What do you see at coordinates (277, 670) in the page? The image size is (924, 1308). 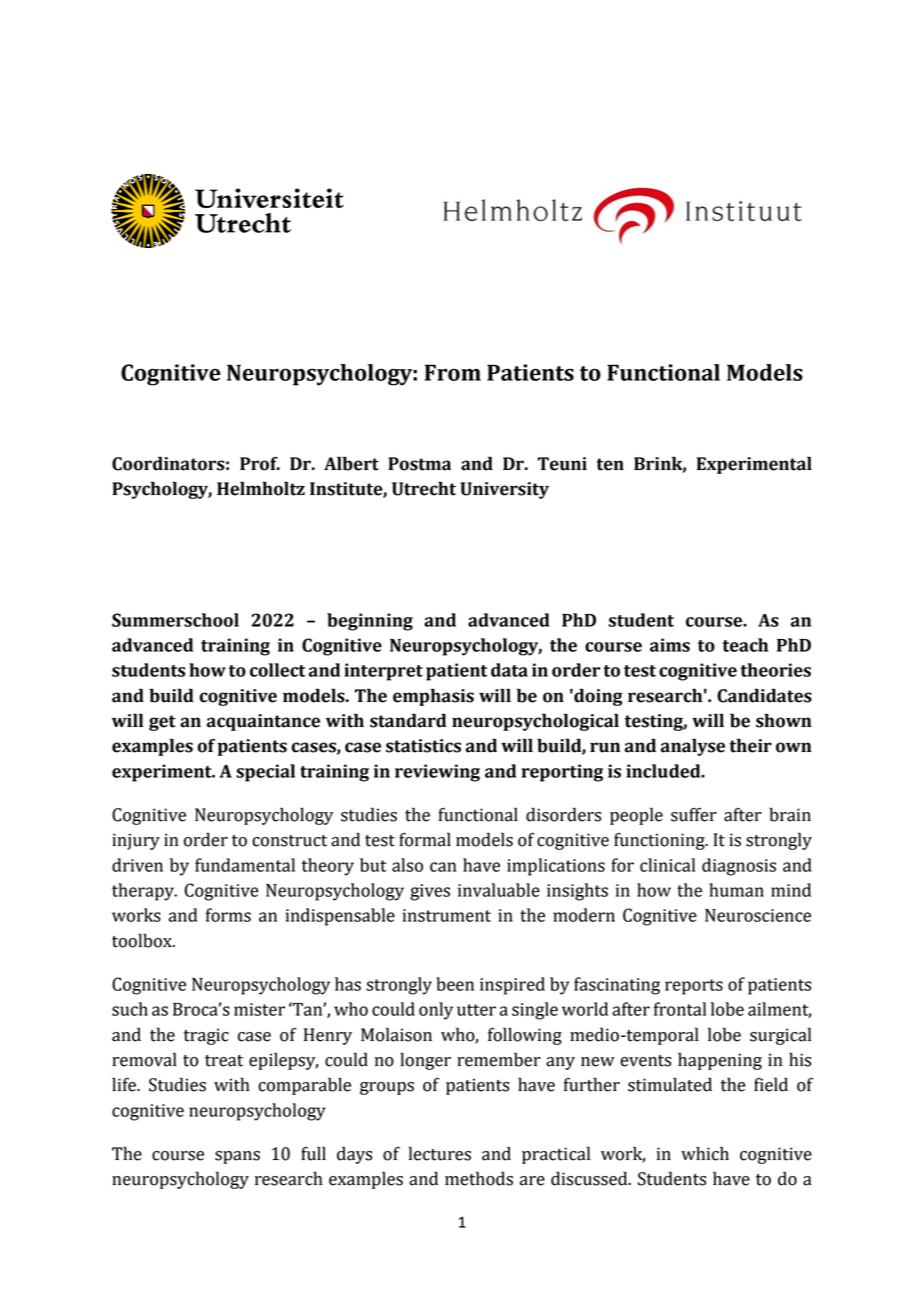 I see `collect` at bounding box center [277, 670].
